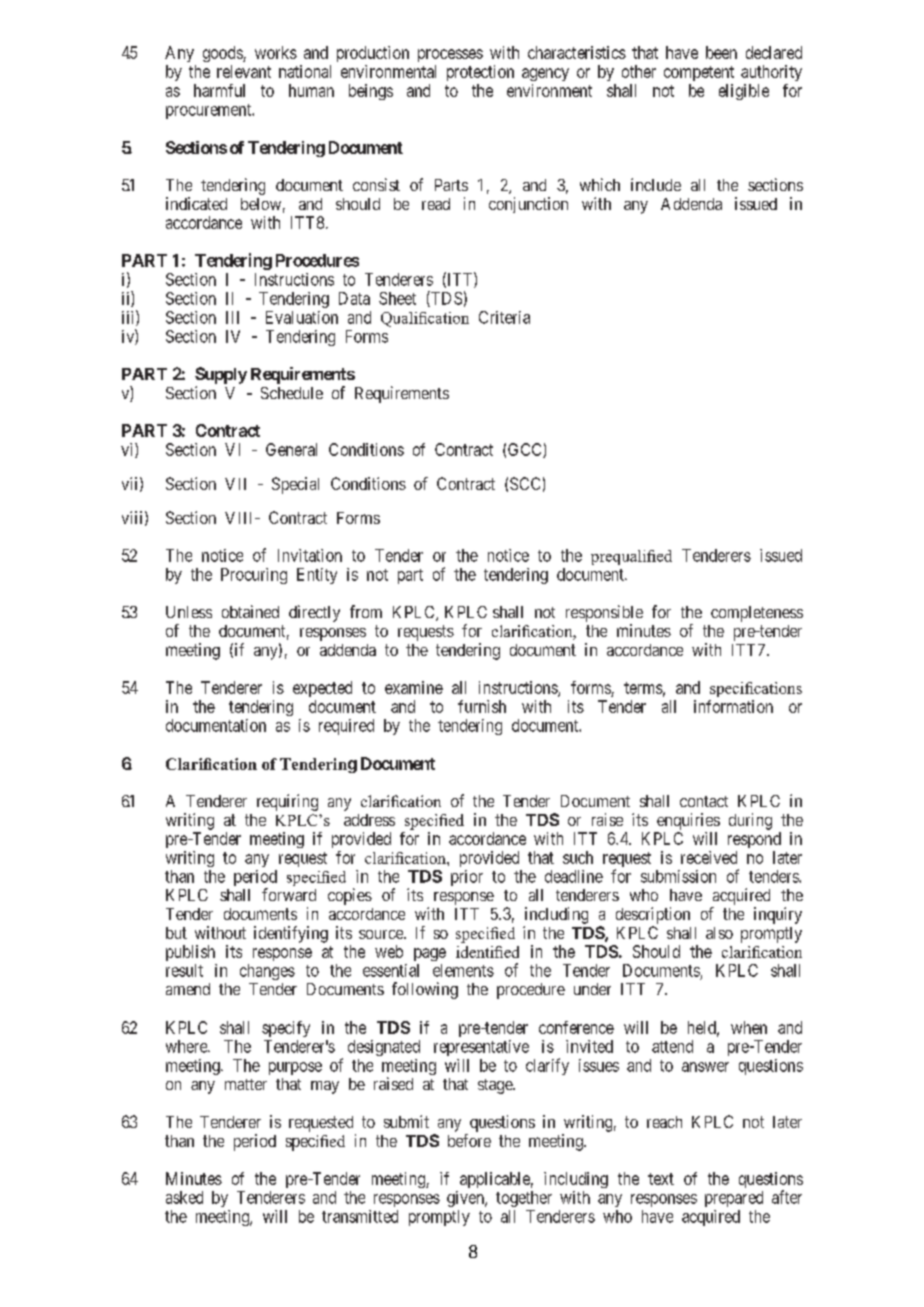 This screenshot has height=1307, width=924. What do you see at coordinates (250, 611) in the screenshot?
I see `obtained` at bounding box center [250, 611].
